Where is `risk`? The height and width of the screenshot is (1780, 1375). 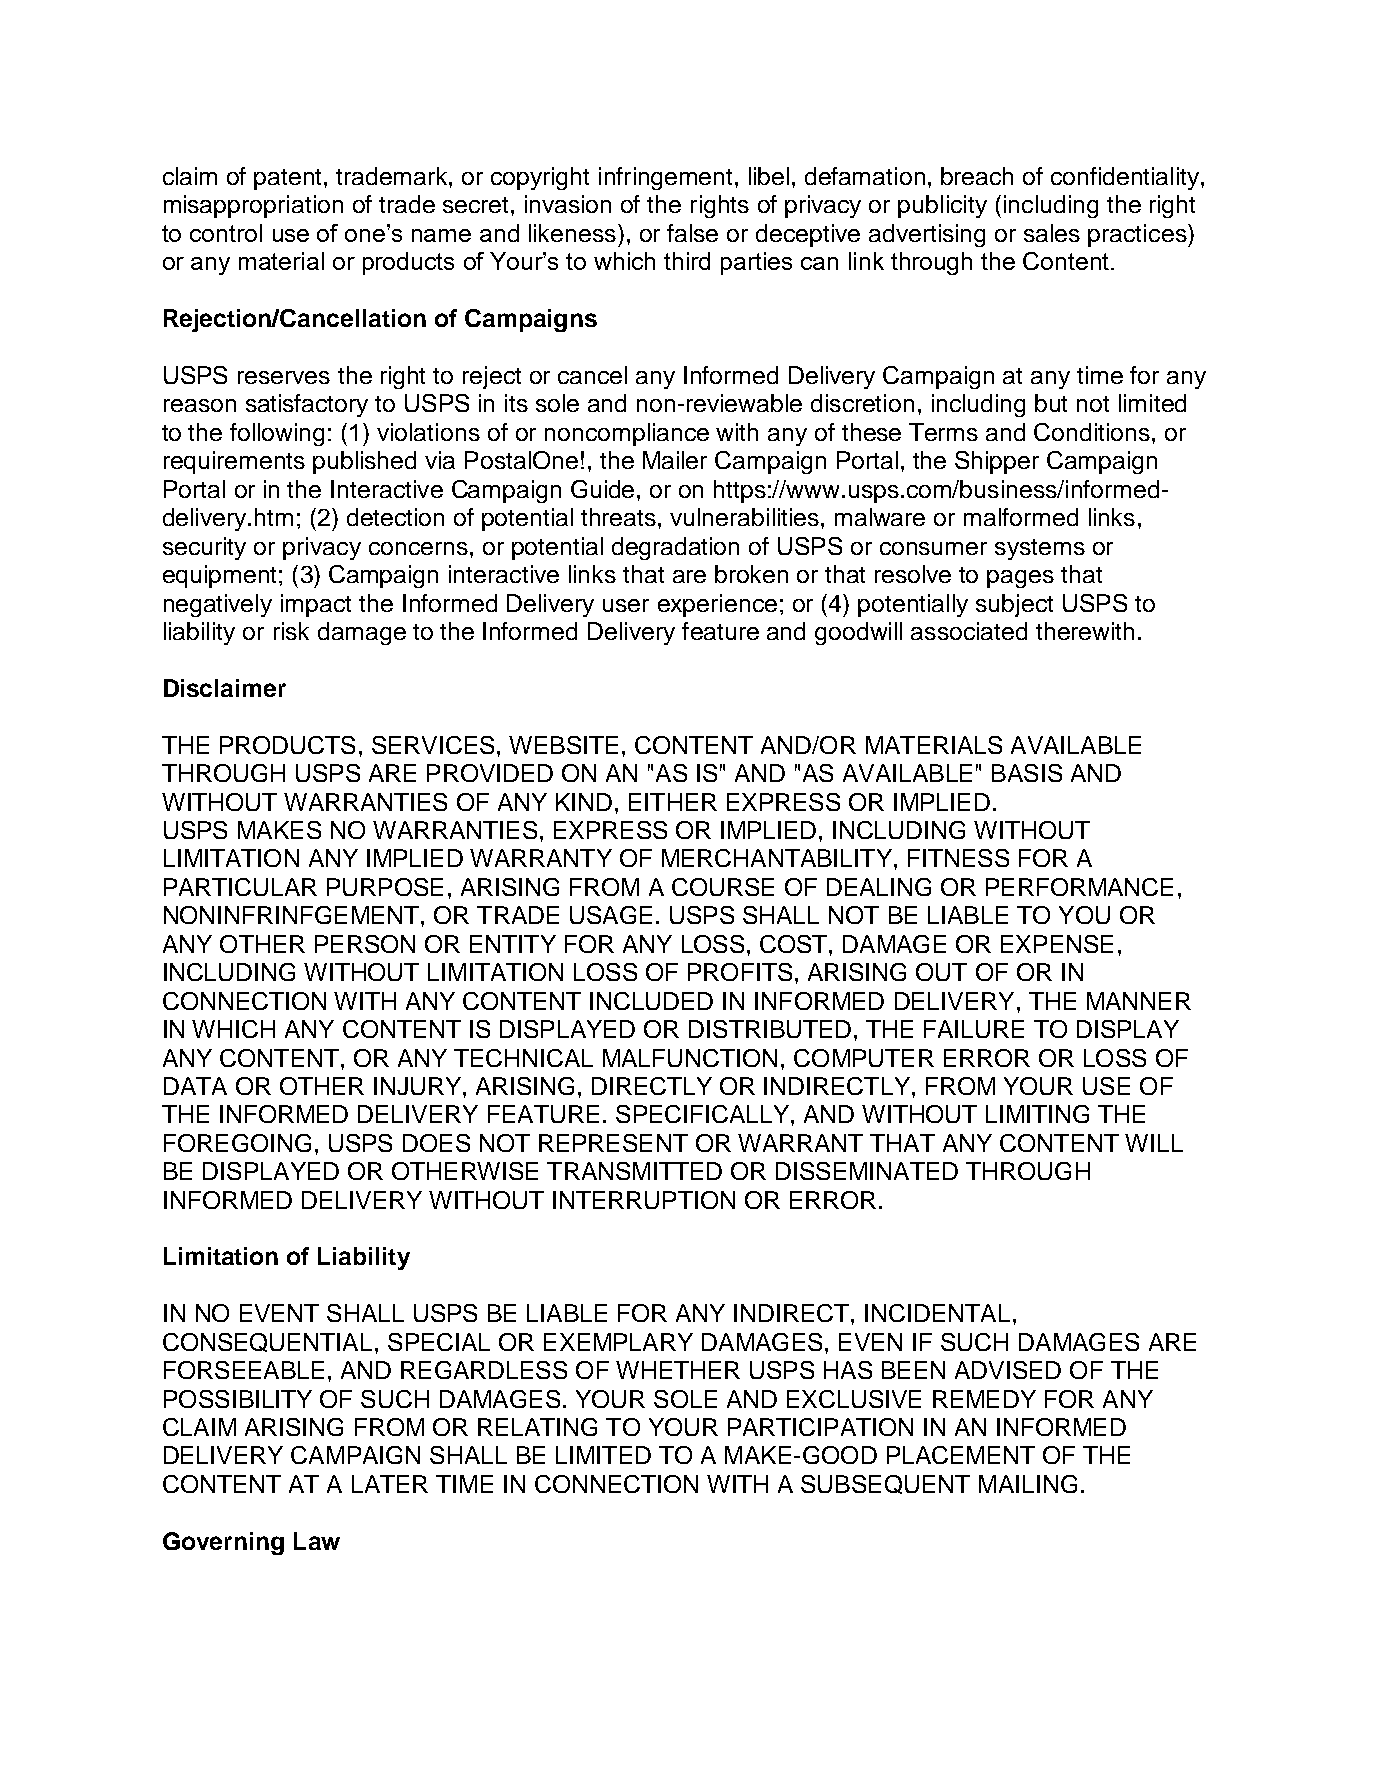 risk is located at coordinates (291, 631).
